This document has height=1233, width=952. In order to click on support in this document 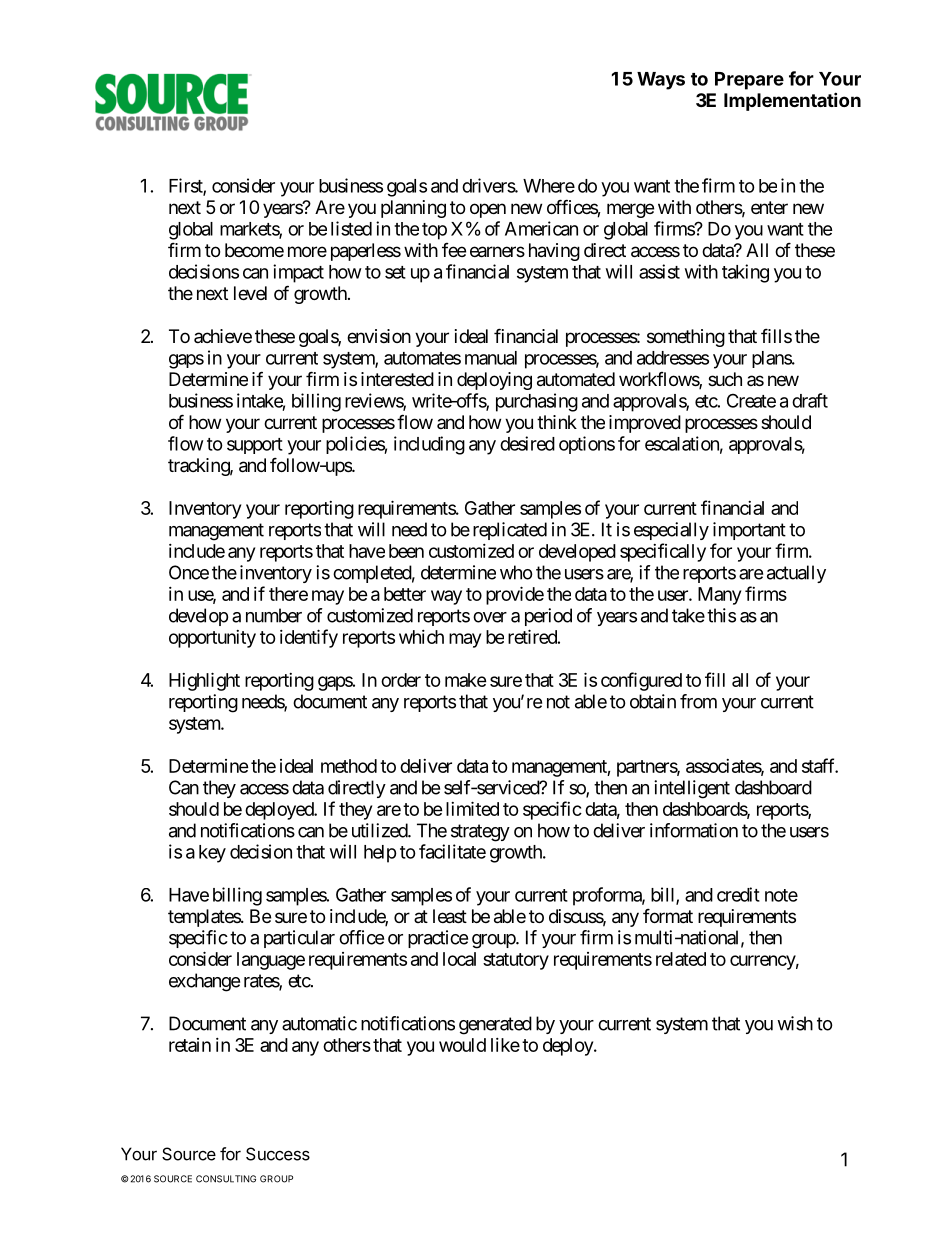, I will do `click(255, 446)`.
